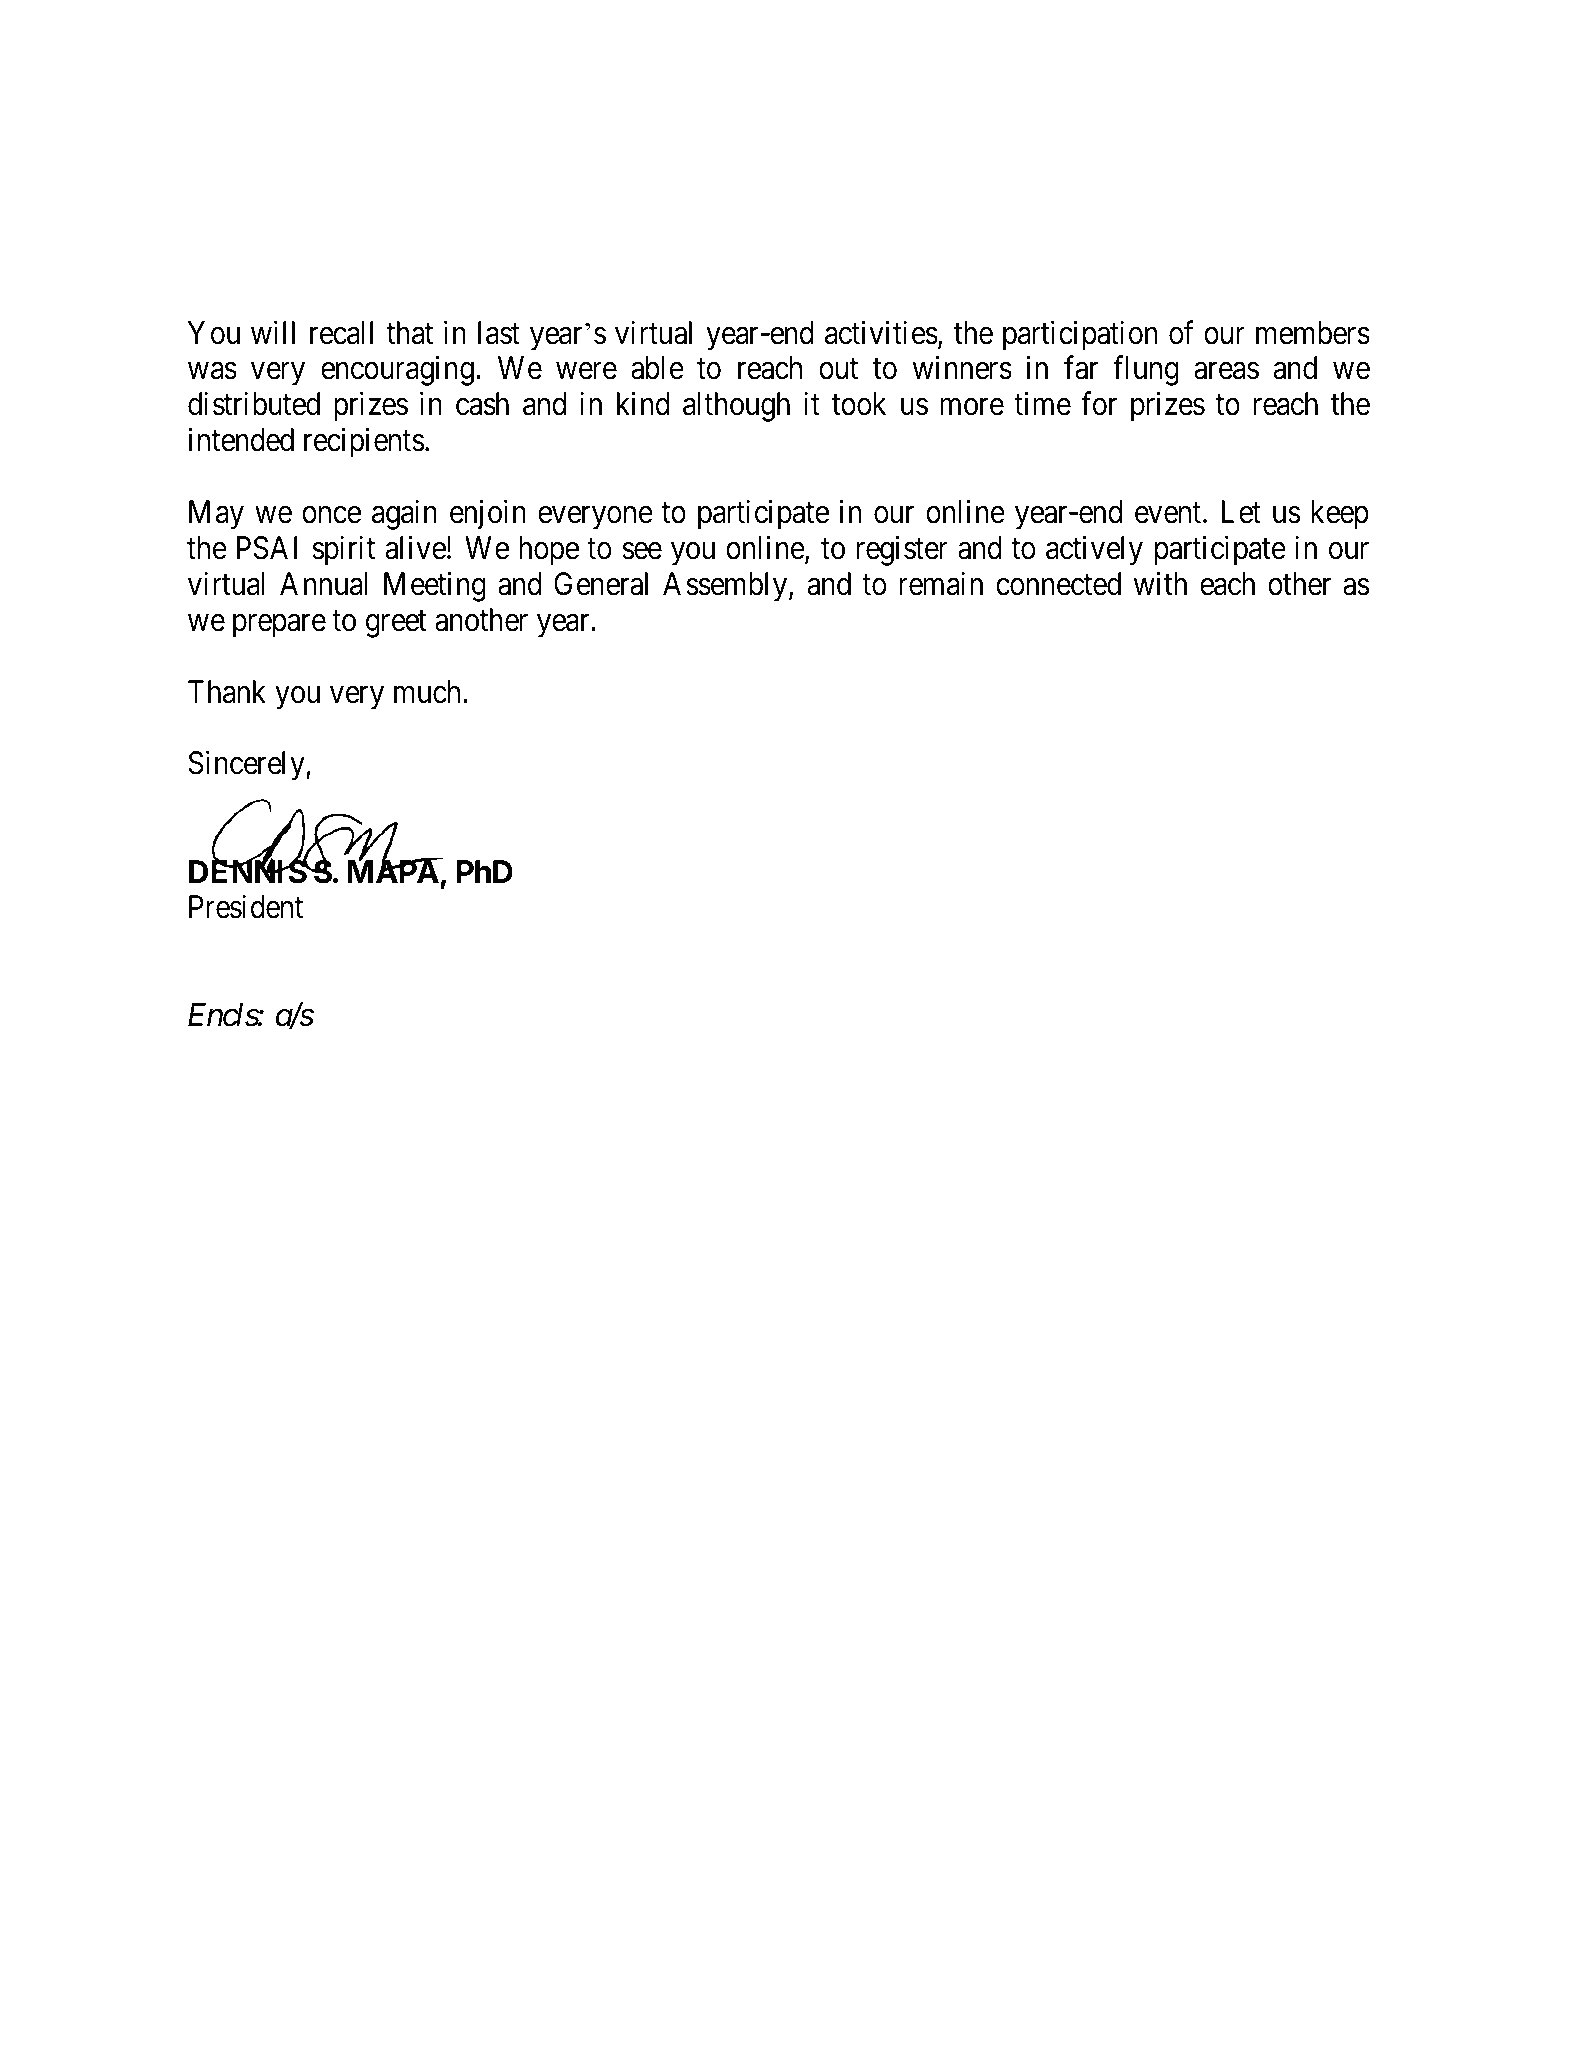 The width and height of the screenshot is (1591, 2060). Describe the element at coordinates (396, 624) in the screenshot. I see `greet` at that location.
